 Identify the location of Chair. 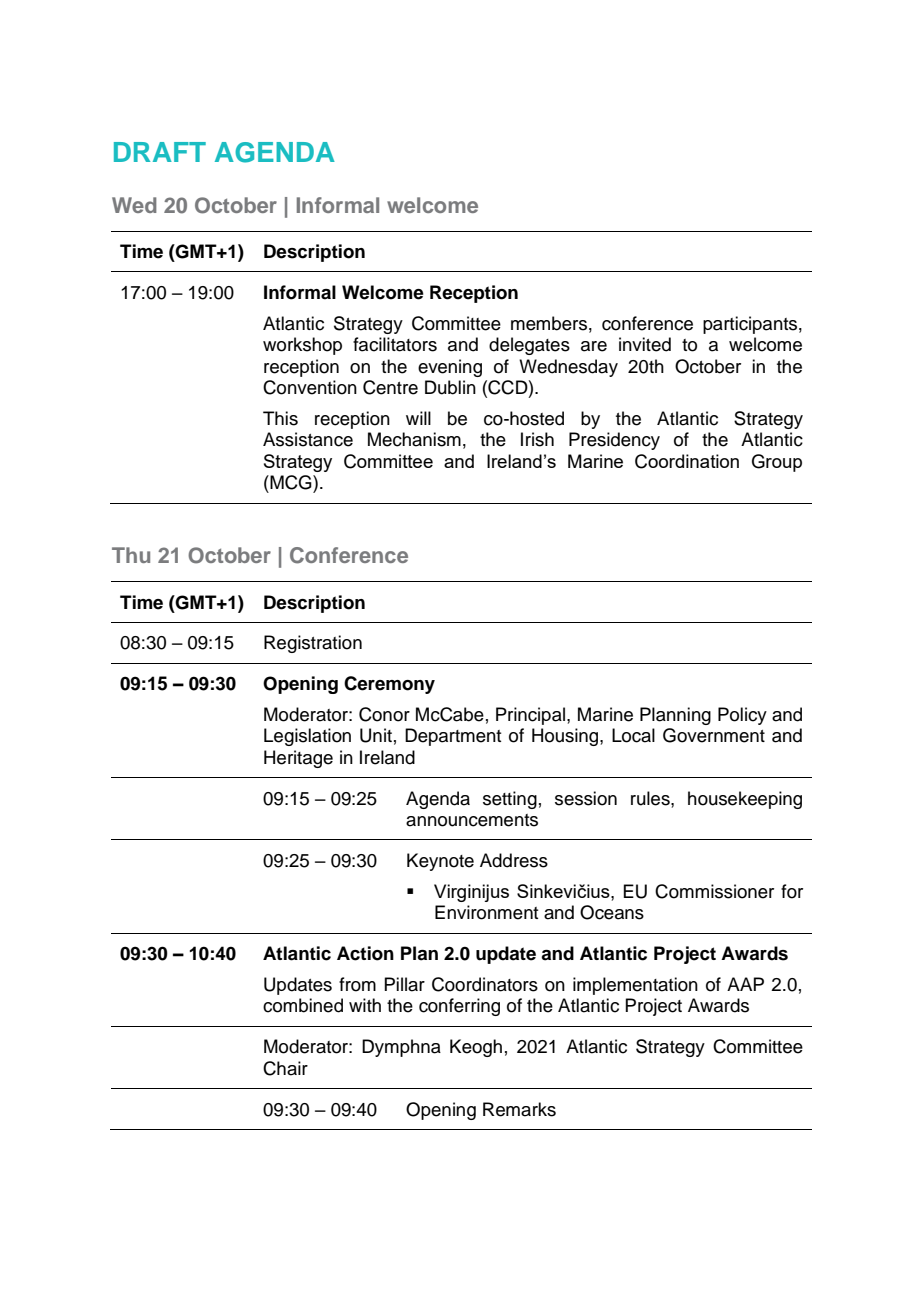
(285, 1068).
